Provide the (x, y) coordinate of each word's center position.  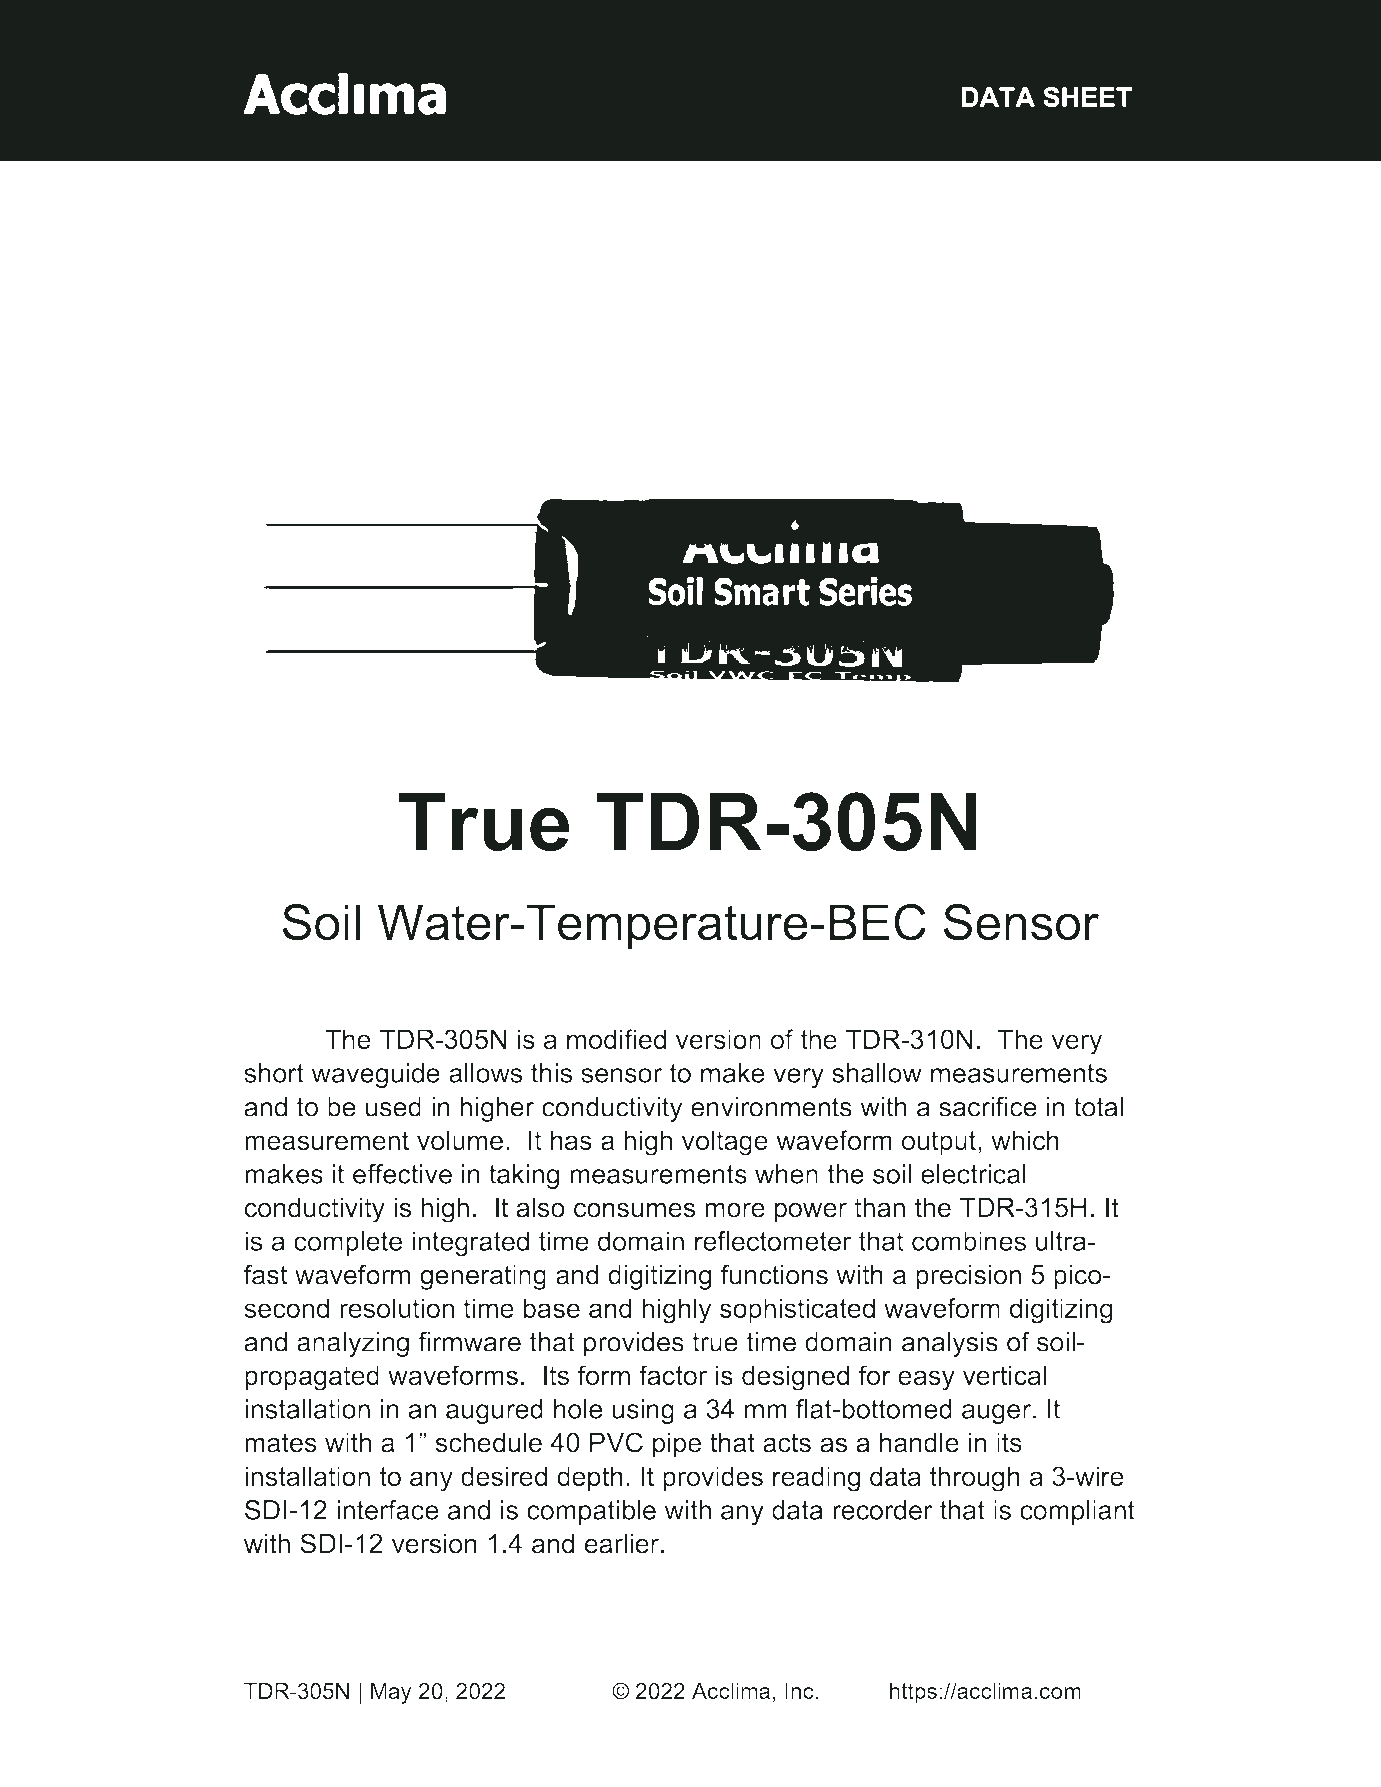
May (391, 1693)
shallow (877, 1073)
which (1025, 1140)
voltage (725, 1143)
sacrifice (988, 1106)
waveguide (375, 1075)
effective (402, 1174)
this (551, 1073)
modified (616, 1039)
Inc (799, 1691)
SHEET (1087, 97)
